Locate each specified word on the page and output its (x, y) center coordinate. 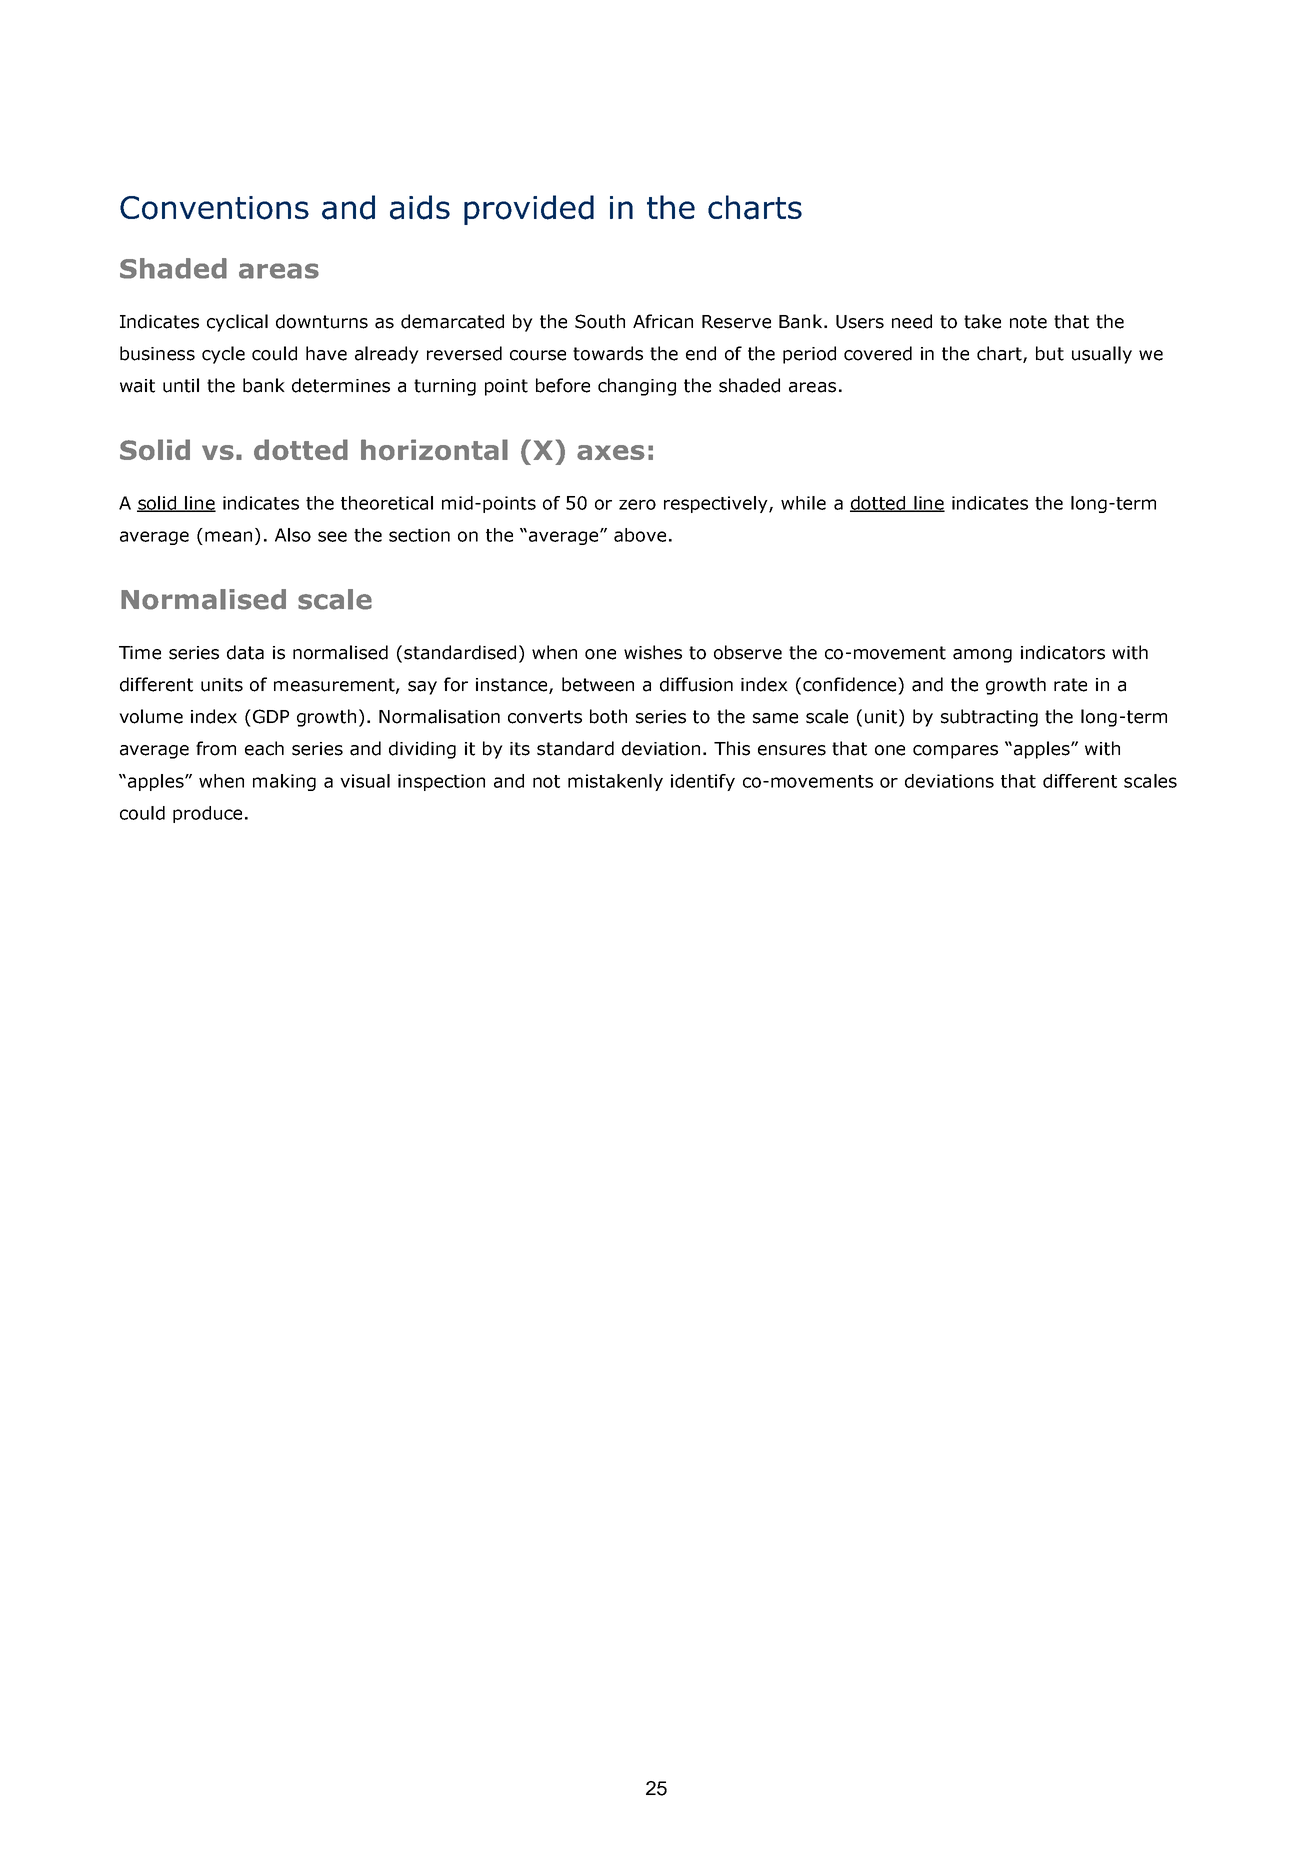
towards (608, 353)
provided (529, 210)
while (803, 503)
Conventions (214, 208)
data (245, 652)
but (1050, 353)
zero (637, 504)
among (982, 656)
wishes (653, 652)
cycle (223, 355)
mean (228, 536)
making (284, 782)
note (1028, 322)
